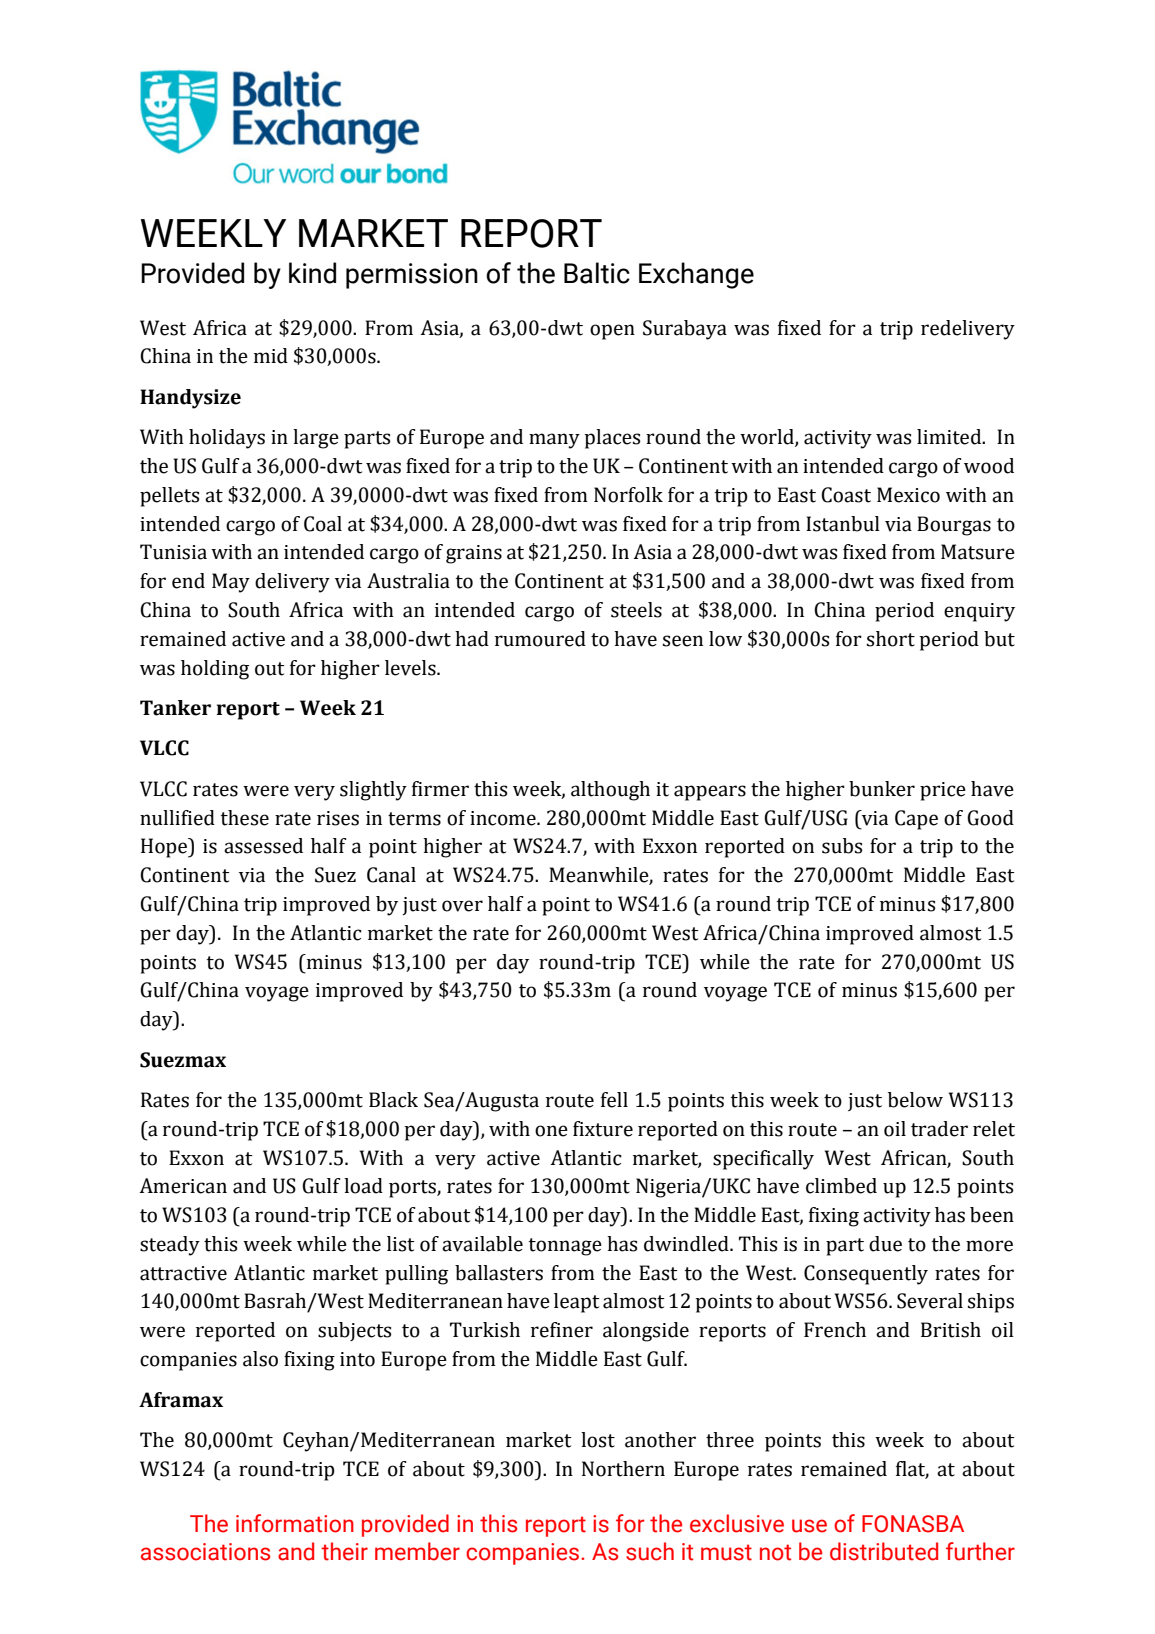 The image size is (1155, 1634). Describe the element at coordinates (295, 1523) in the document. I see `information` at that location.
